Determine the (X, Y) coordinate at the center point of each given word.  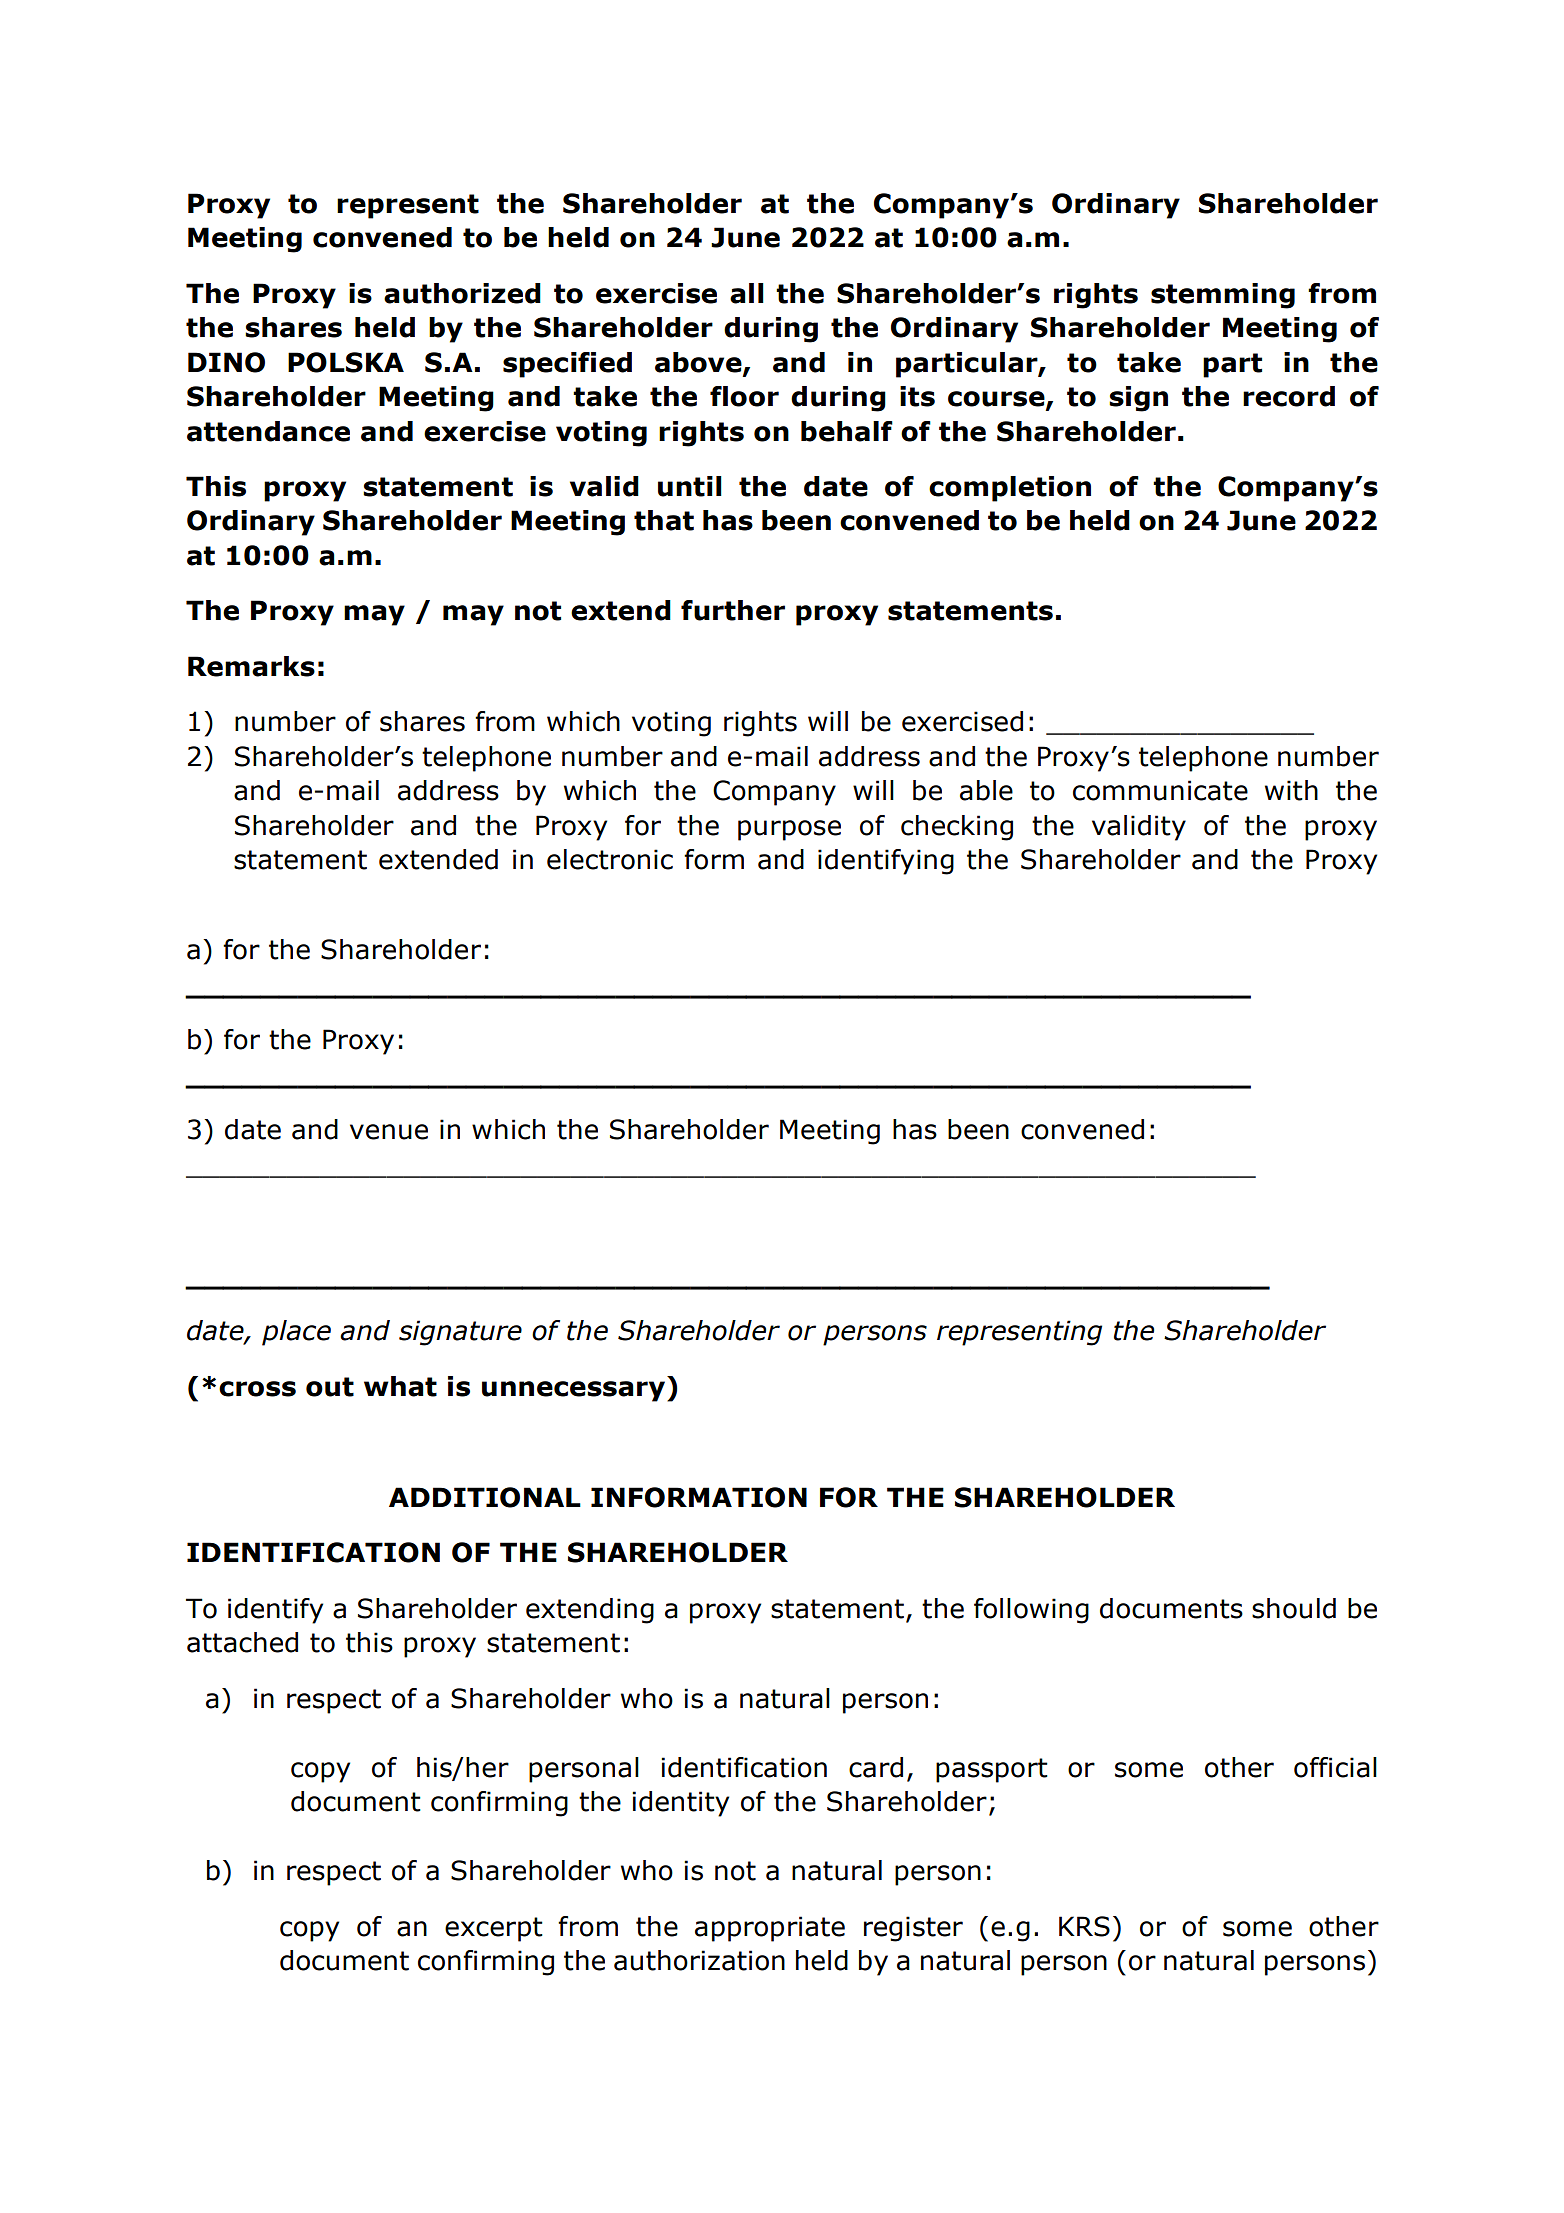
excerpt (494, 1929)
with (1291, 790)
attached (242, 1642)
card (876, 1767)
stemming (1223, 296)
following (1031, 1611)
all (747, 293)
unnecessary (575, 1391)
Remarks (251, 666)
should (1294, 1608)
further (733, 610)
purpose (789, 830)
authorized (462, 293)
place (296, 1333)
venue (389, 1132)
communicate (1160, 790)
